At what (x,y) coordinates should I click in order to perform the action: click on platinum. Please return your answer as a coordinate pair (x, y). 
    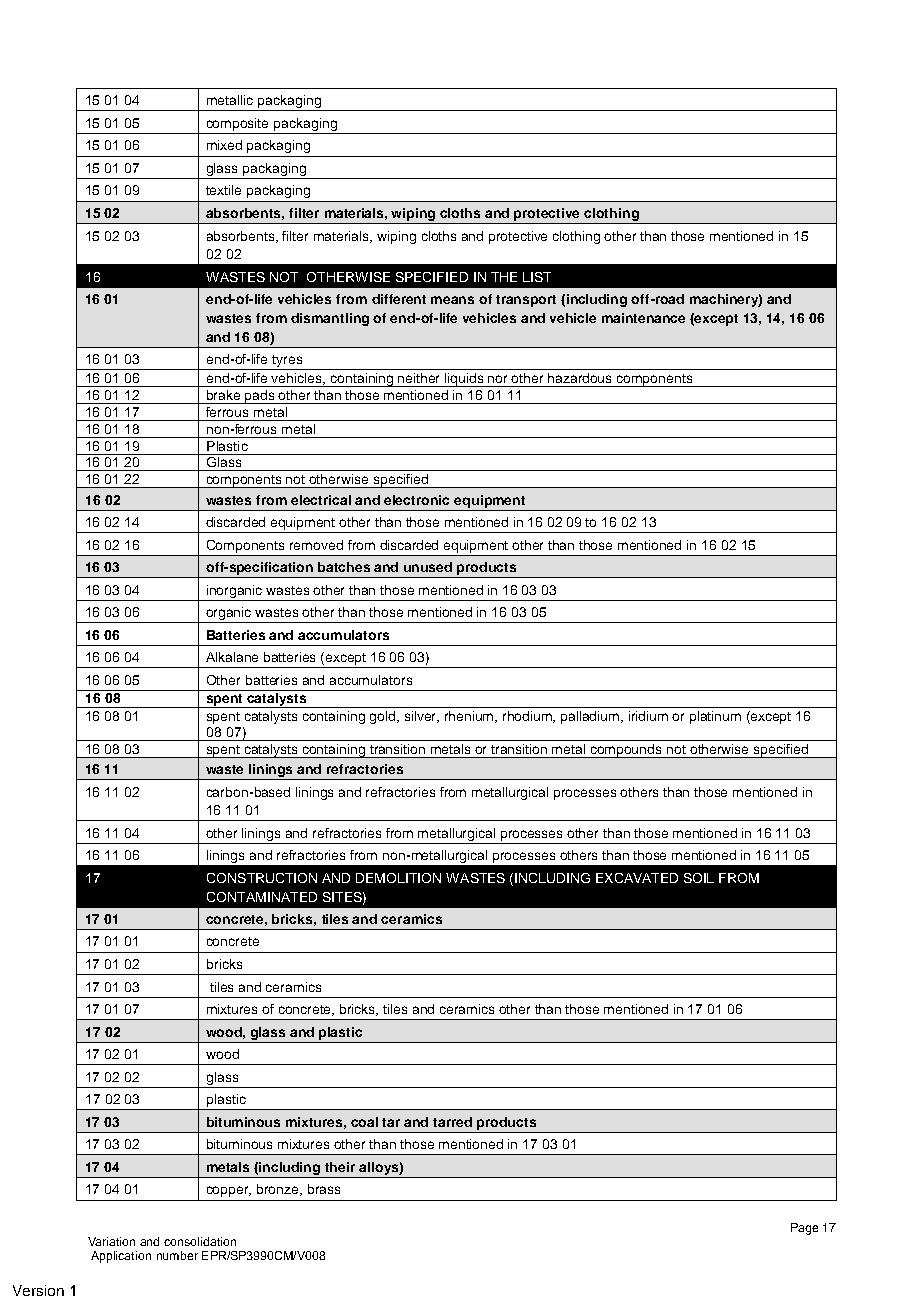
    Looking at the image, I should click on (715, 717).
